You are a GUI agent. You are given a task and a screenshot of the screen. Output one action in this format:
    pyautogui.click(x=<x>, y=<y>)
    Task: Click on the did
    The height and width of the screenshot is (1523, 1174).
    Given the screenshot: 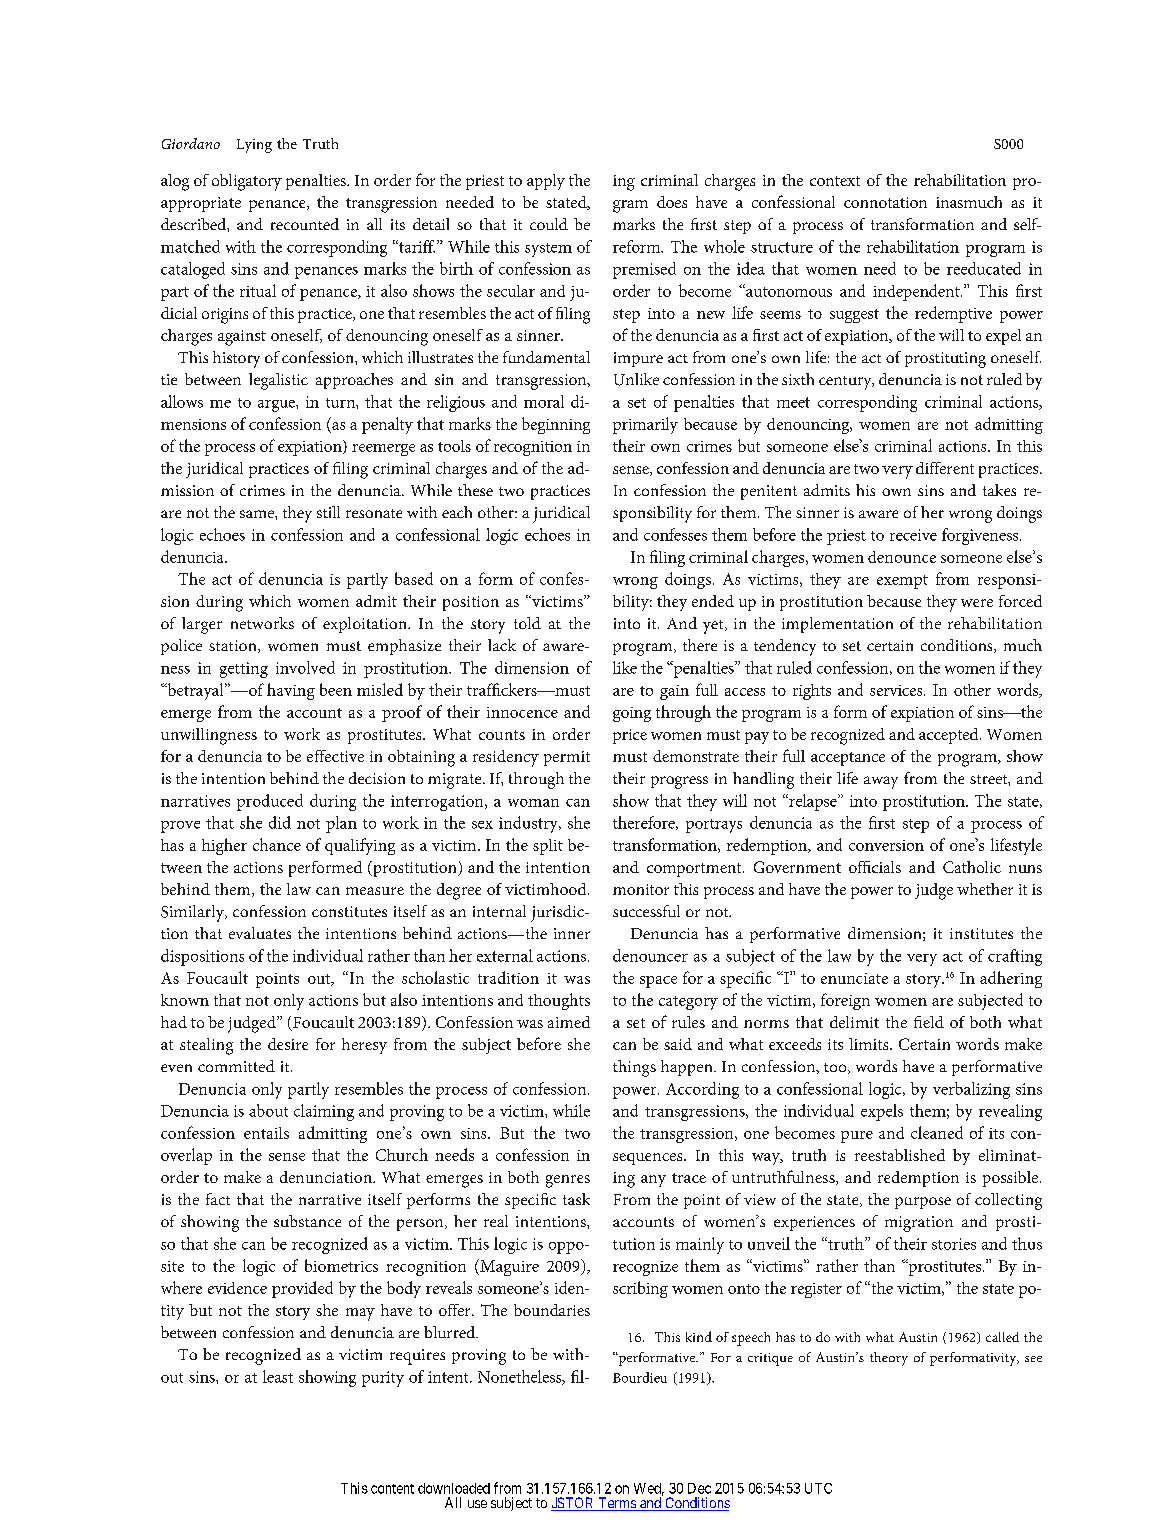 What is the action you would take?
    pyautogui.click(x=280, y=822)
